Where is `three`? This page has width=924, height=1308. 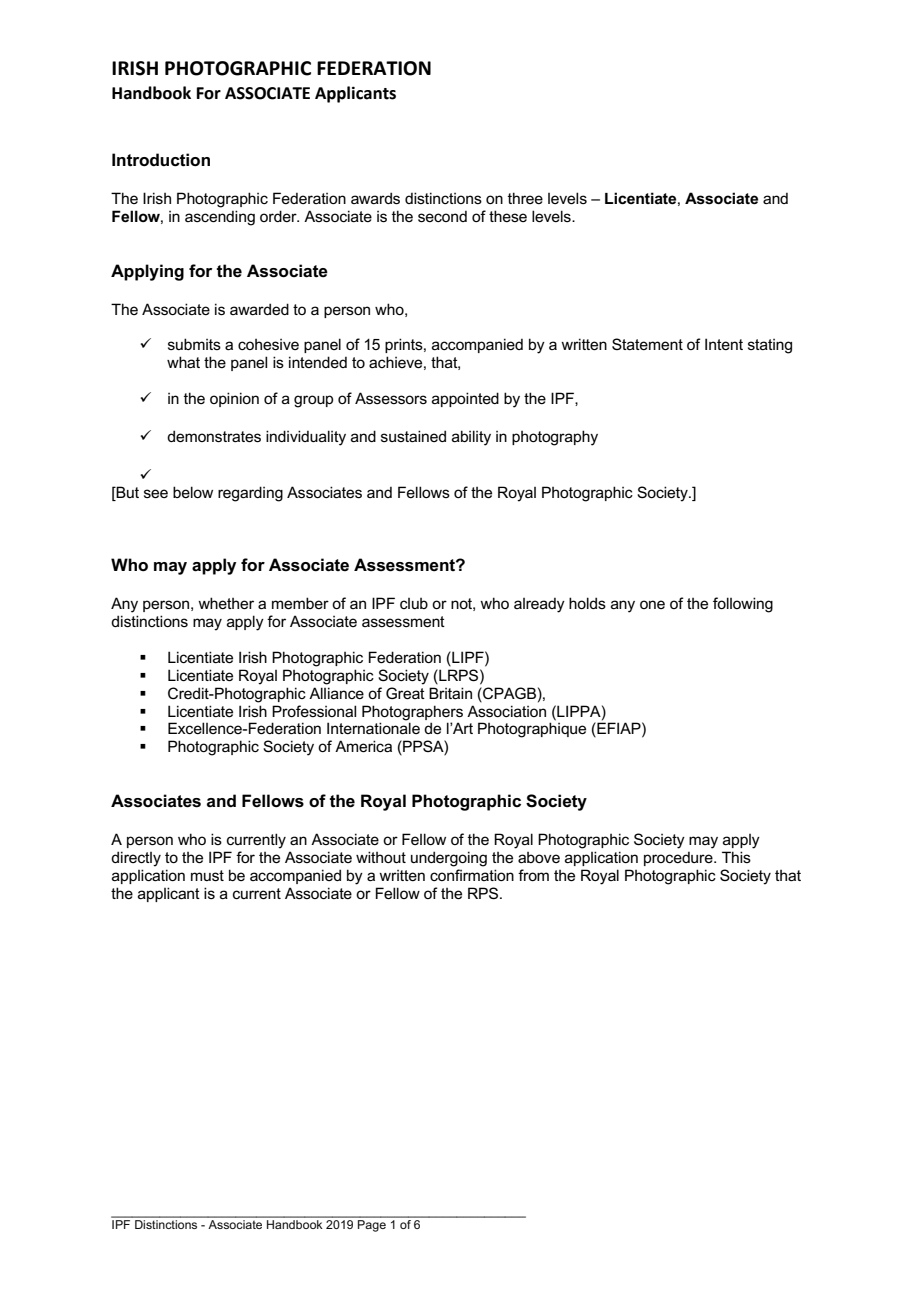
three is located at coordinates (525, 198).
